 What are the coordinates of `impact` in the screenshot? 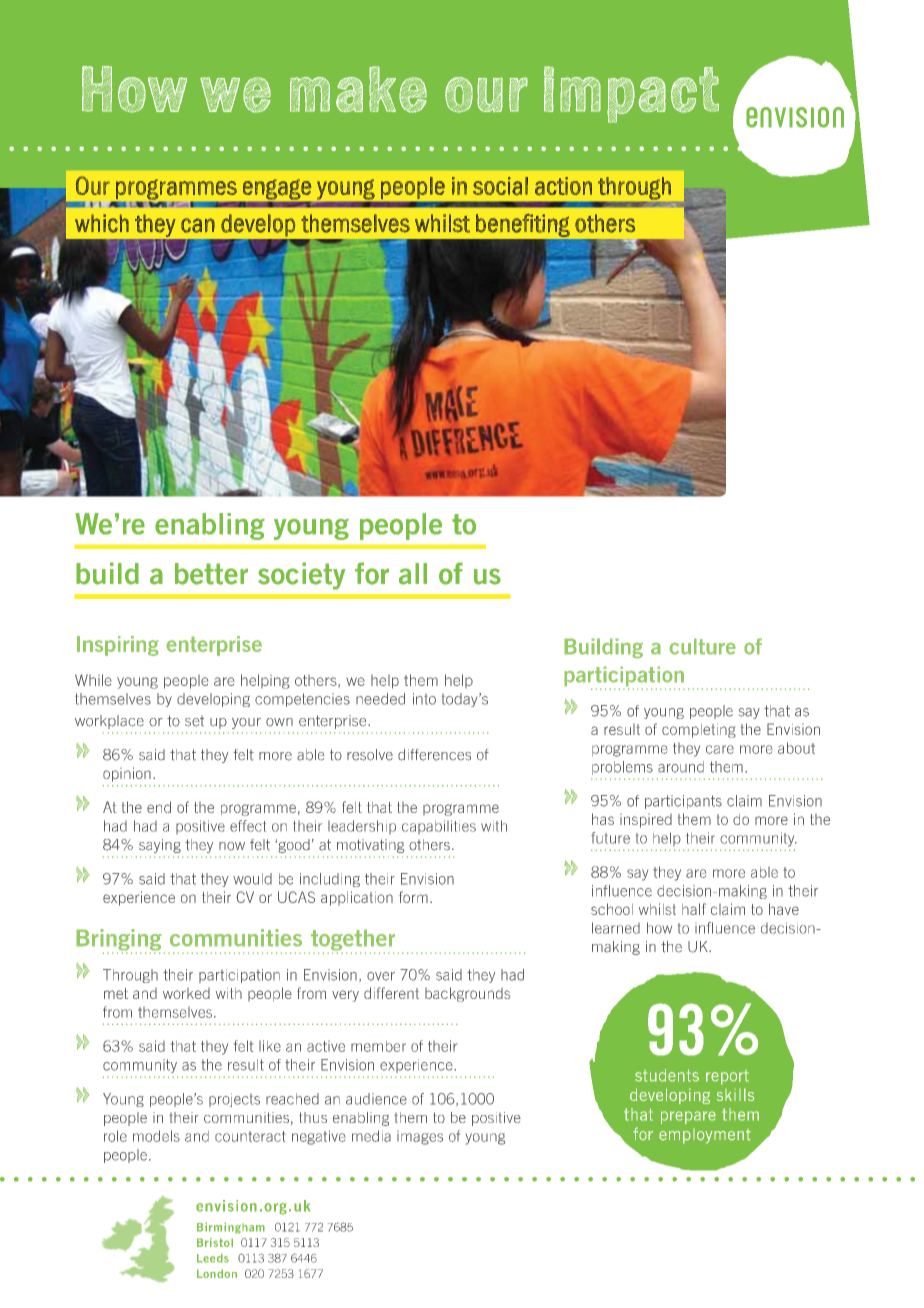 It's located at (631, 94).
